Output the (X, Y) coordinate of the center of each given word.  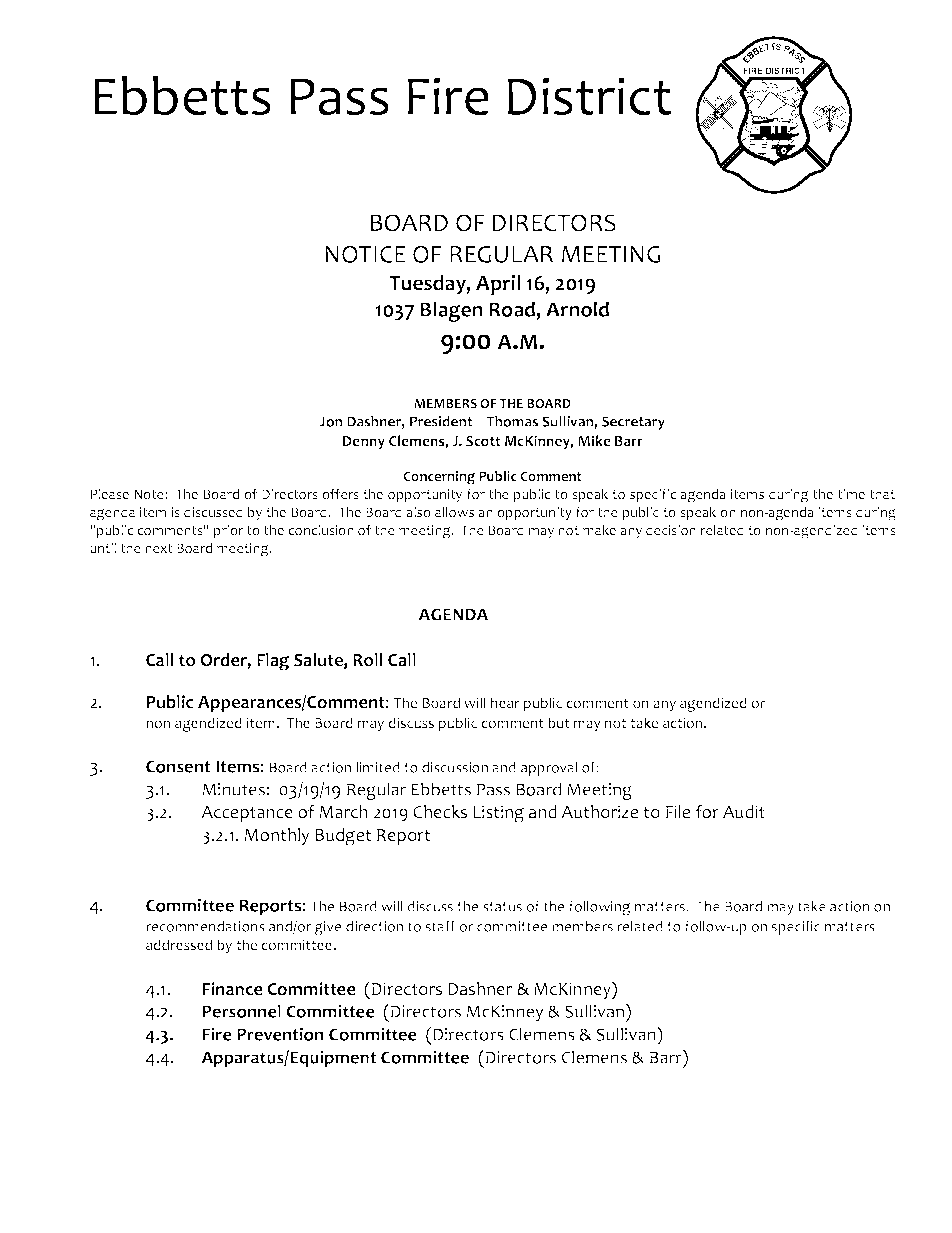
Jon (330, 421)
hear (505, 702)
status (502, 907)
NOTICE (366, 255)
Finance (233, 989)
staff (440, 926)
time (851, 494)
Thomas (512, 421)
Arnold (577, 309)
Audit (744, 811)
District (589, 96)
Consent (179, 767)
